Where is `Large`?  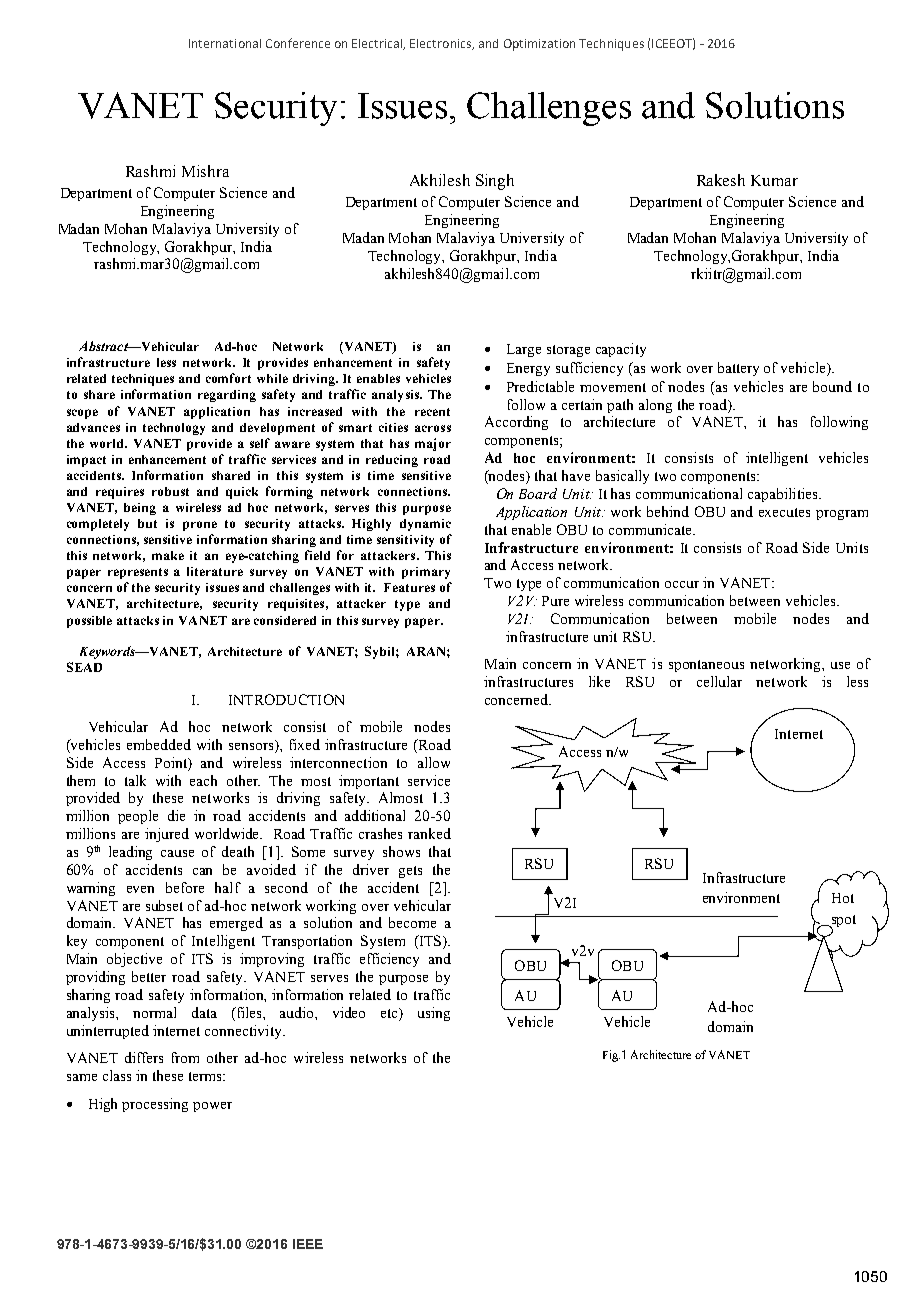
Large is located at coordinates (524, 350).
